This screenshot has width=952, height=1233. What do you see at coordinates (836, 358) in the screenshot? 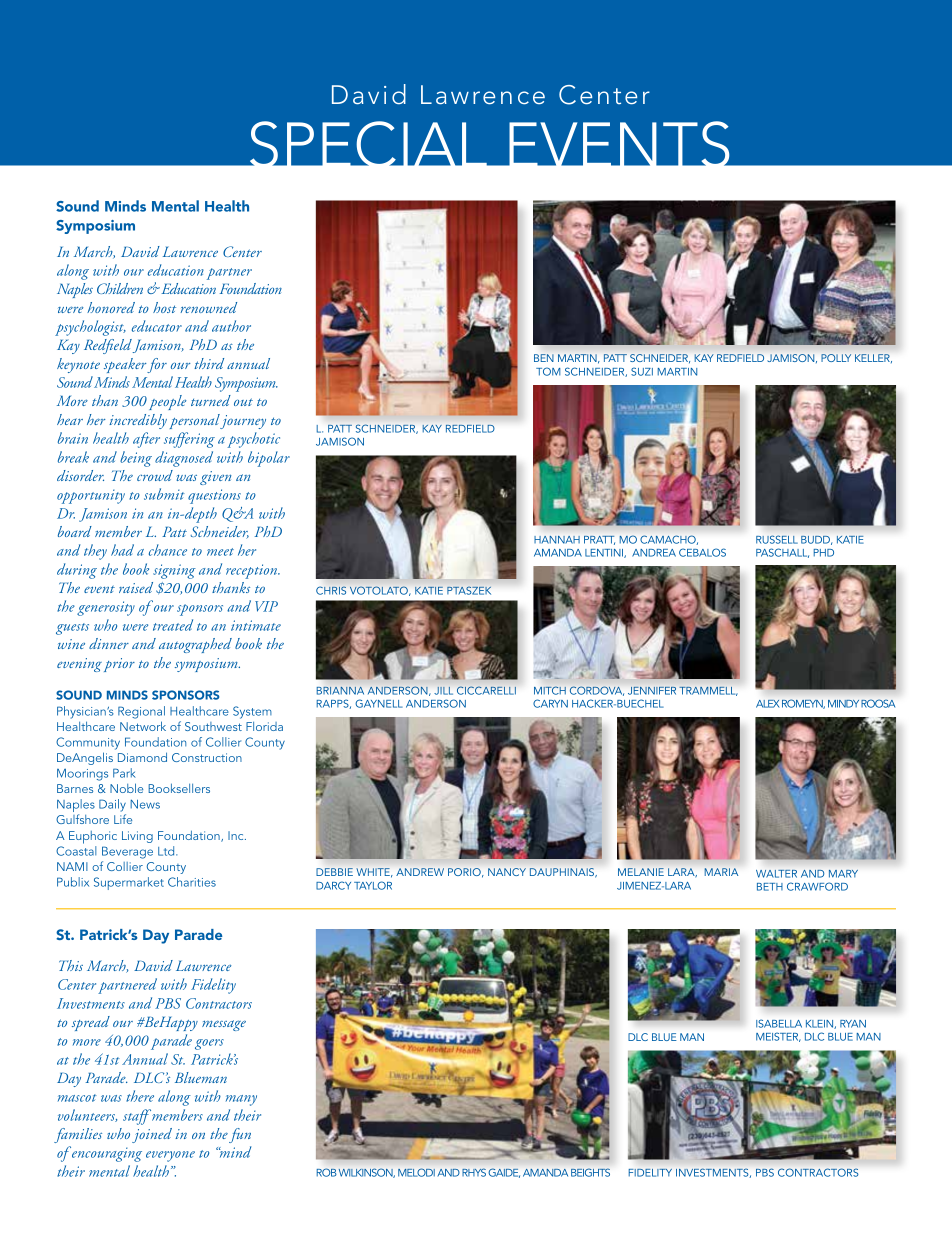
I see `POLLY` at bounding box center [836, 358].
